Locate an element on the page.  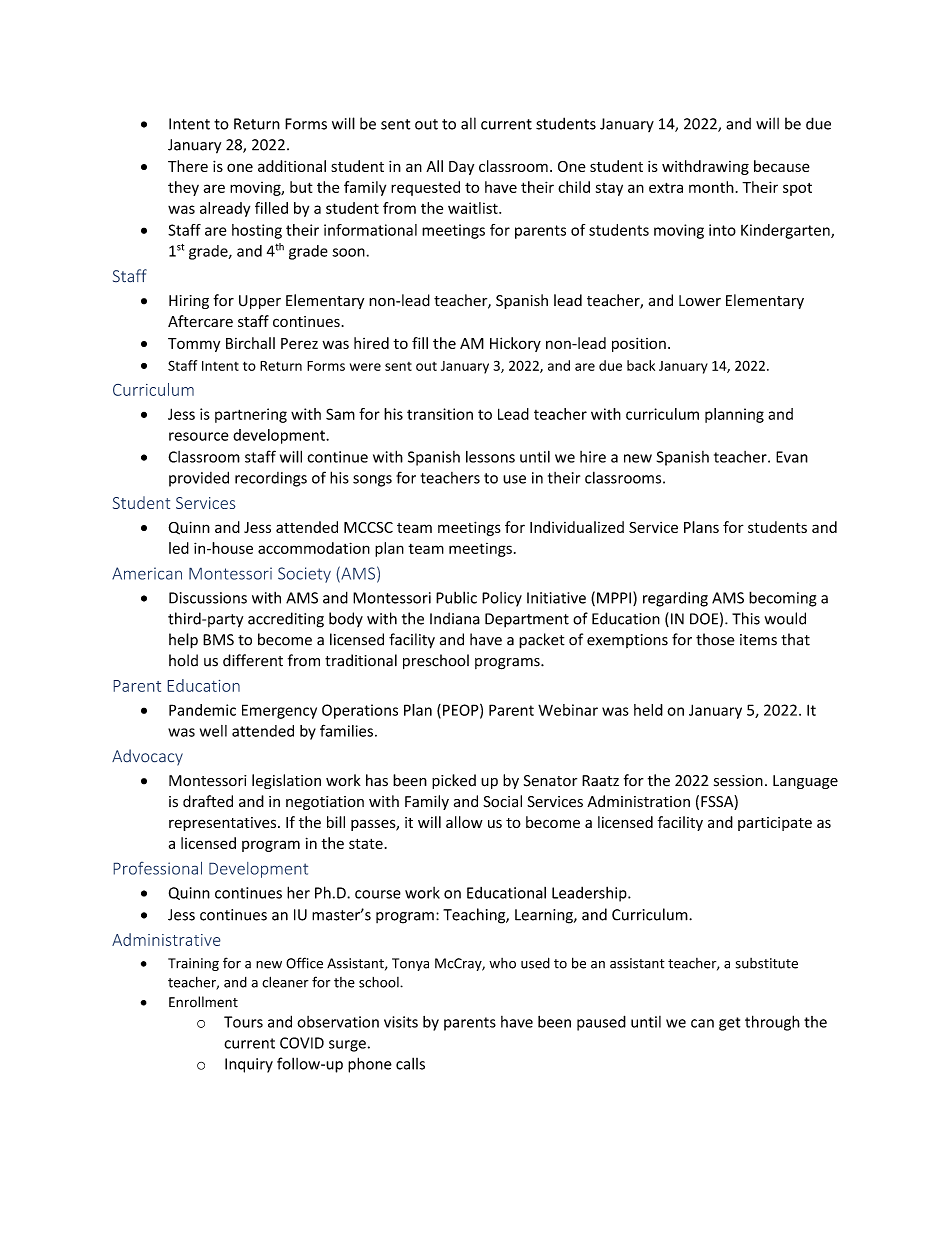
Tours is located at coordinates (243, 1022).
